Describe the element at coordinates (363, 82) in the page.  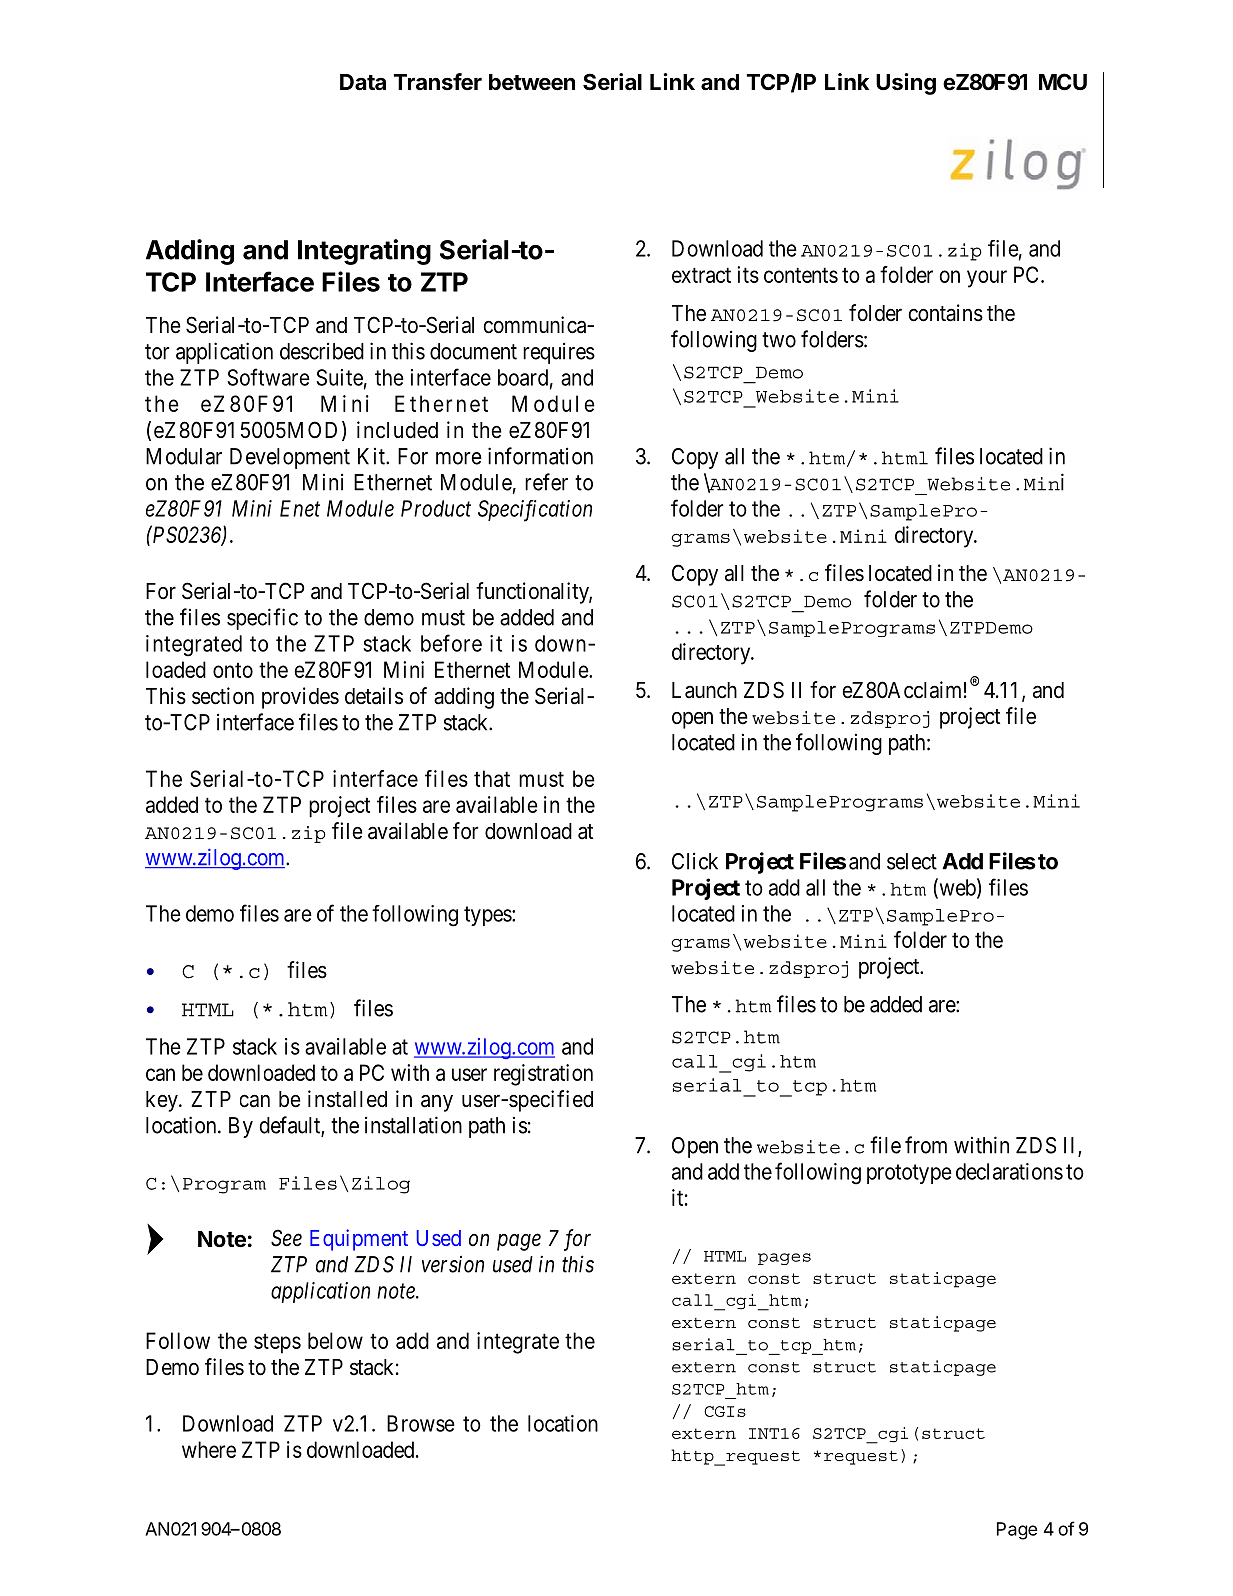
I see `Data` at that location.
